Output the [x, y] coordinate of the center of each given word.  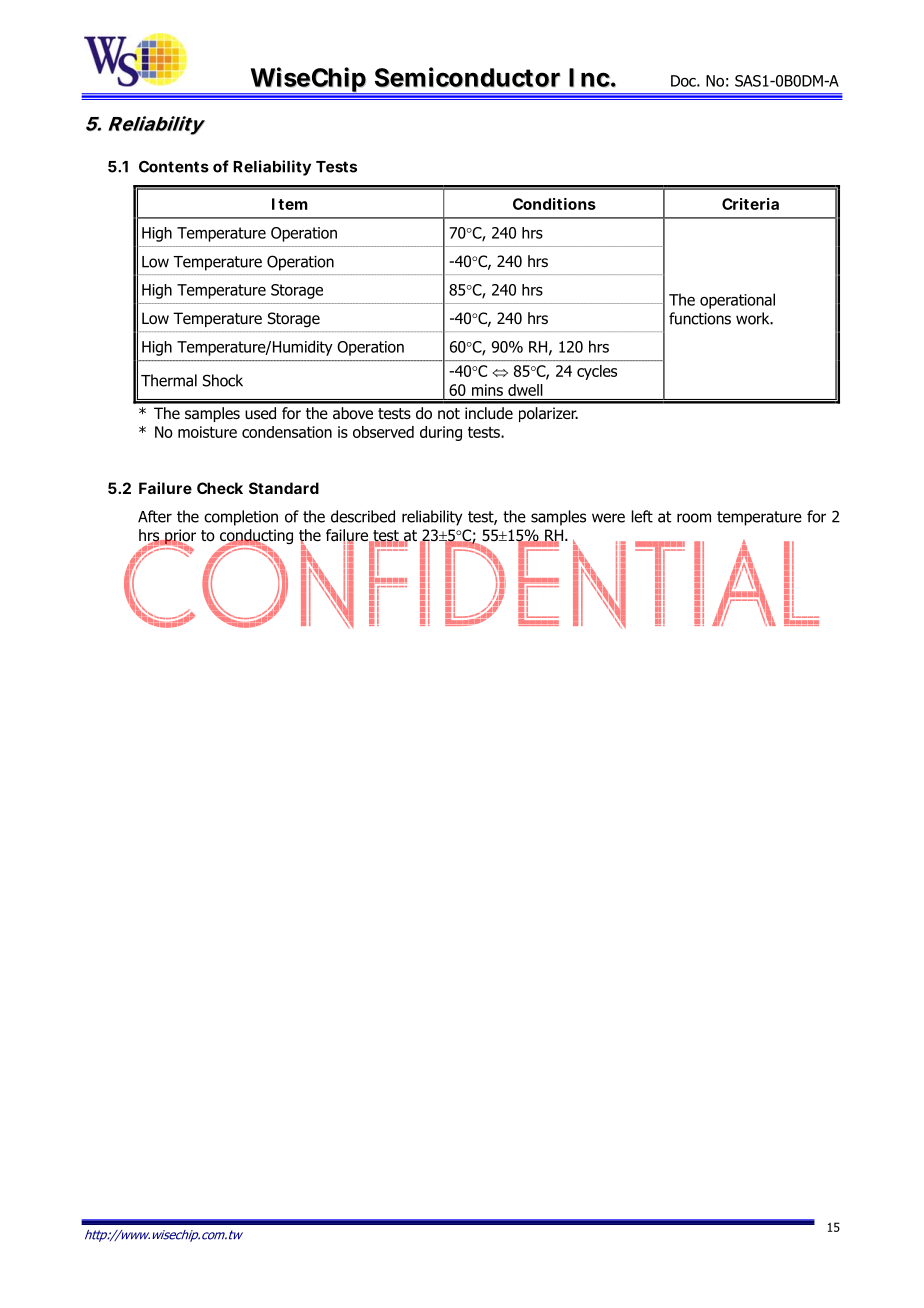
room [694, 518]
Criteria [750, 204]
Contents [174, 167]
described [363, 516]
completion [241, 518]
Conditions [554, 204]
